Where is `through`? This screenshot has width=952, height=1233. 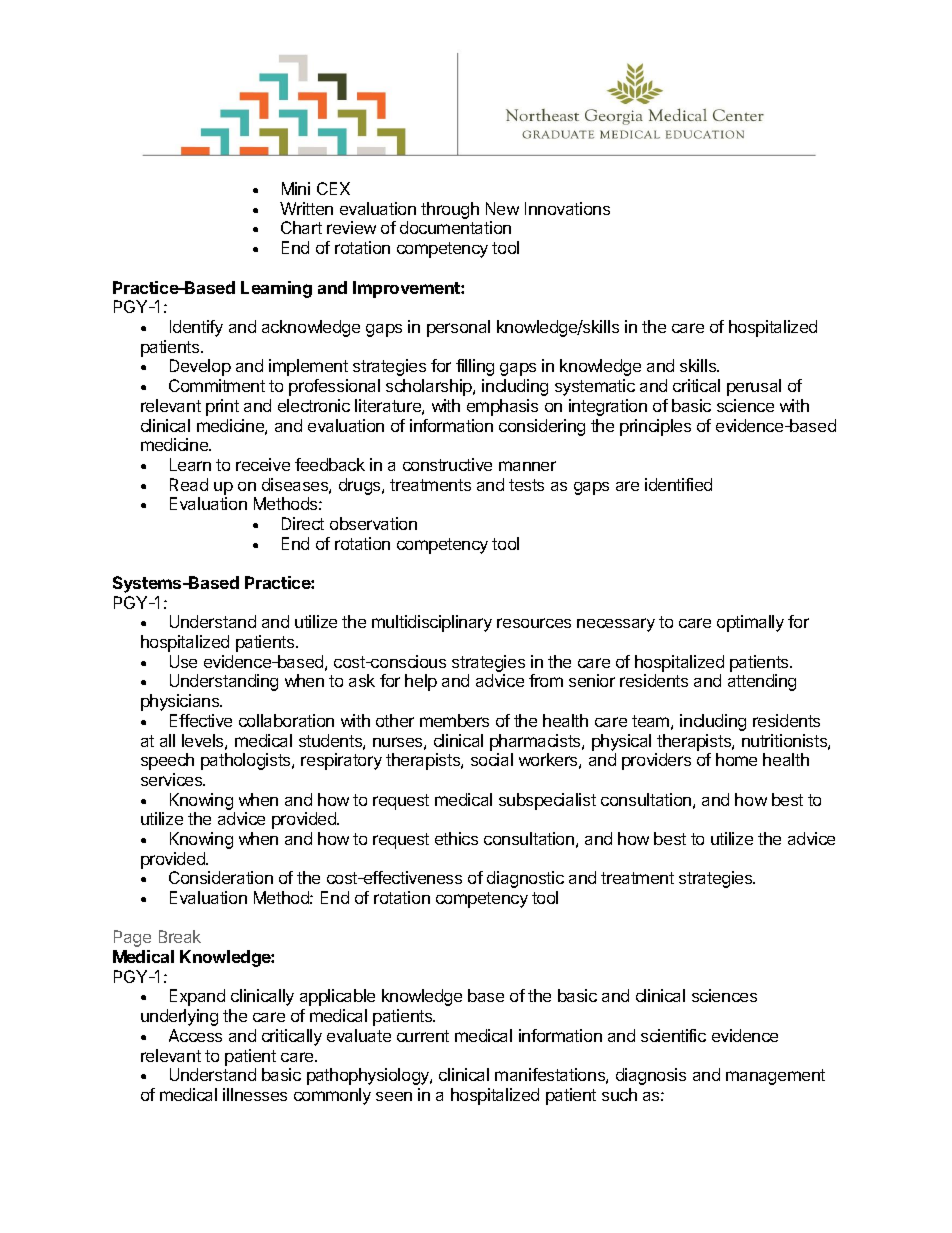 through is located at coordinates (450, 210).
